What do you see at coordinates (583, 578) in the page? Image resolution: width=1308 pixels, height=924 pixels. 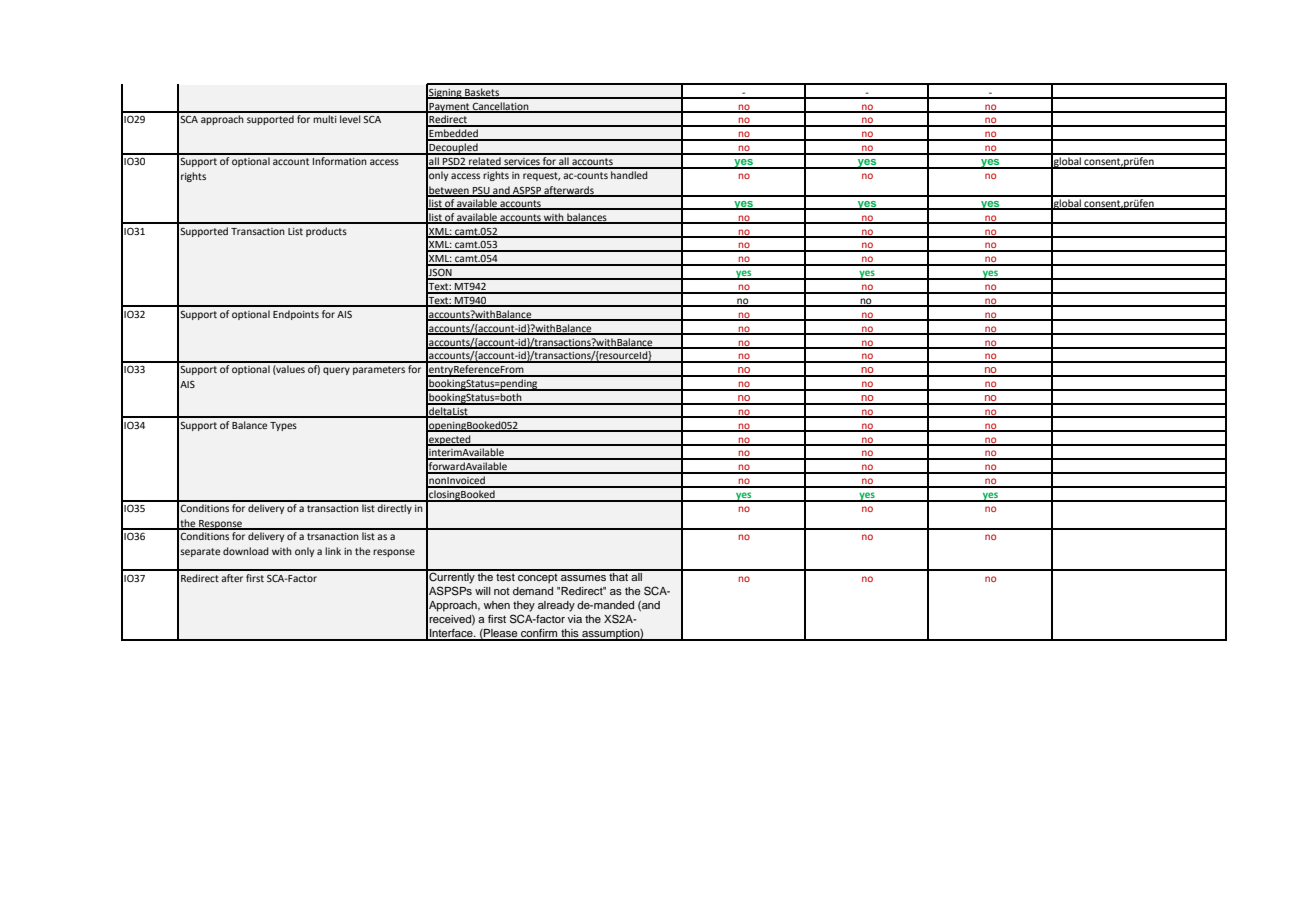 I see `assumes` at bounding box center [583, 578].
